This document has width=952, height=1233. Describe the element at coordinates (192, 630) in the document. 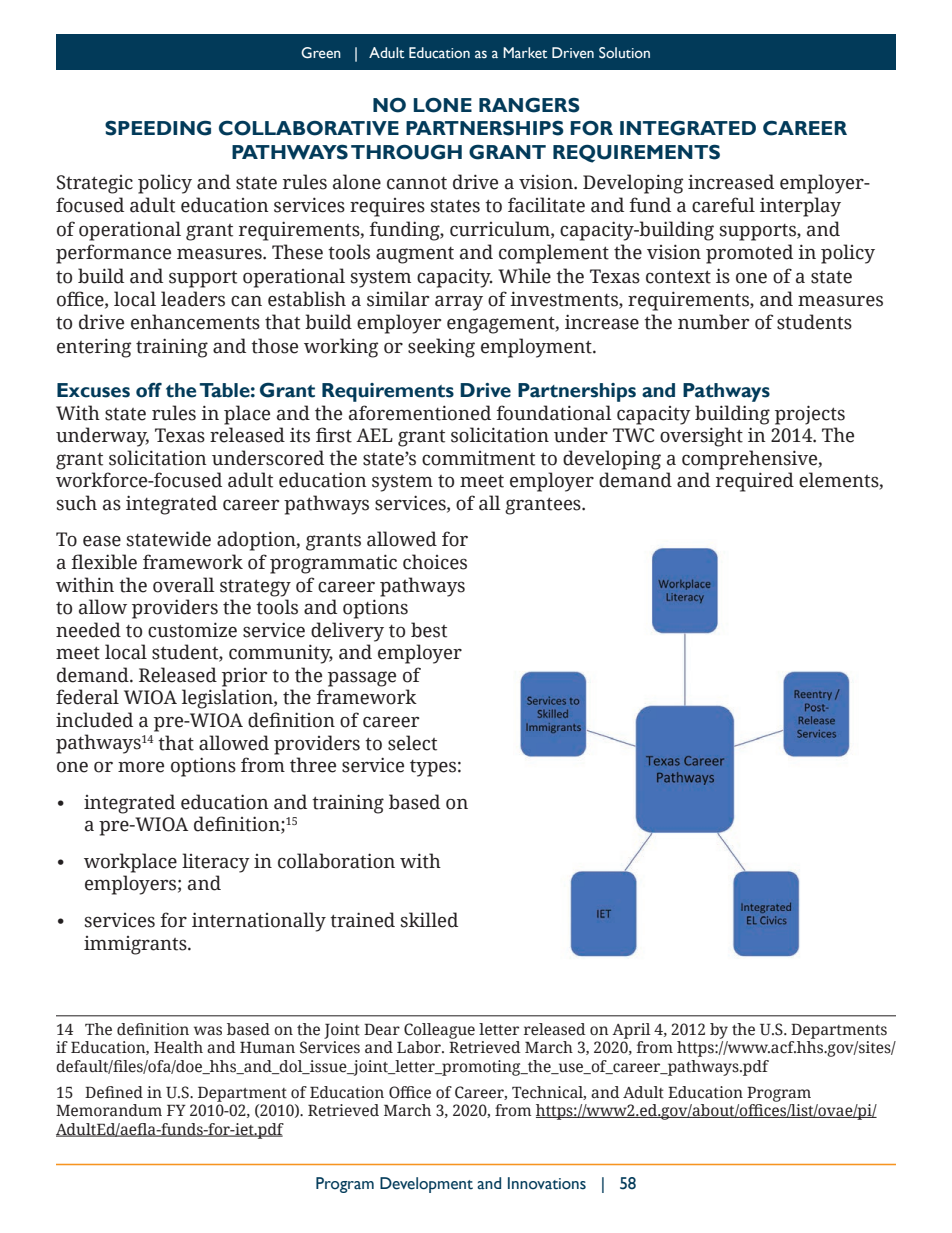

I see `customize` at that location.
